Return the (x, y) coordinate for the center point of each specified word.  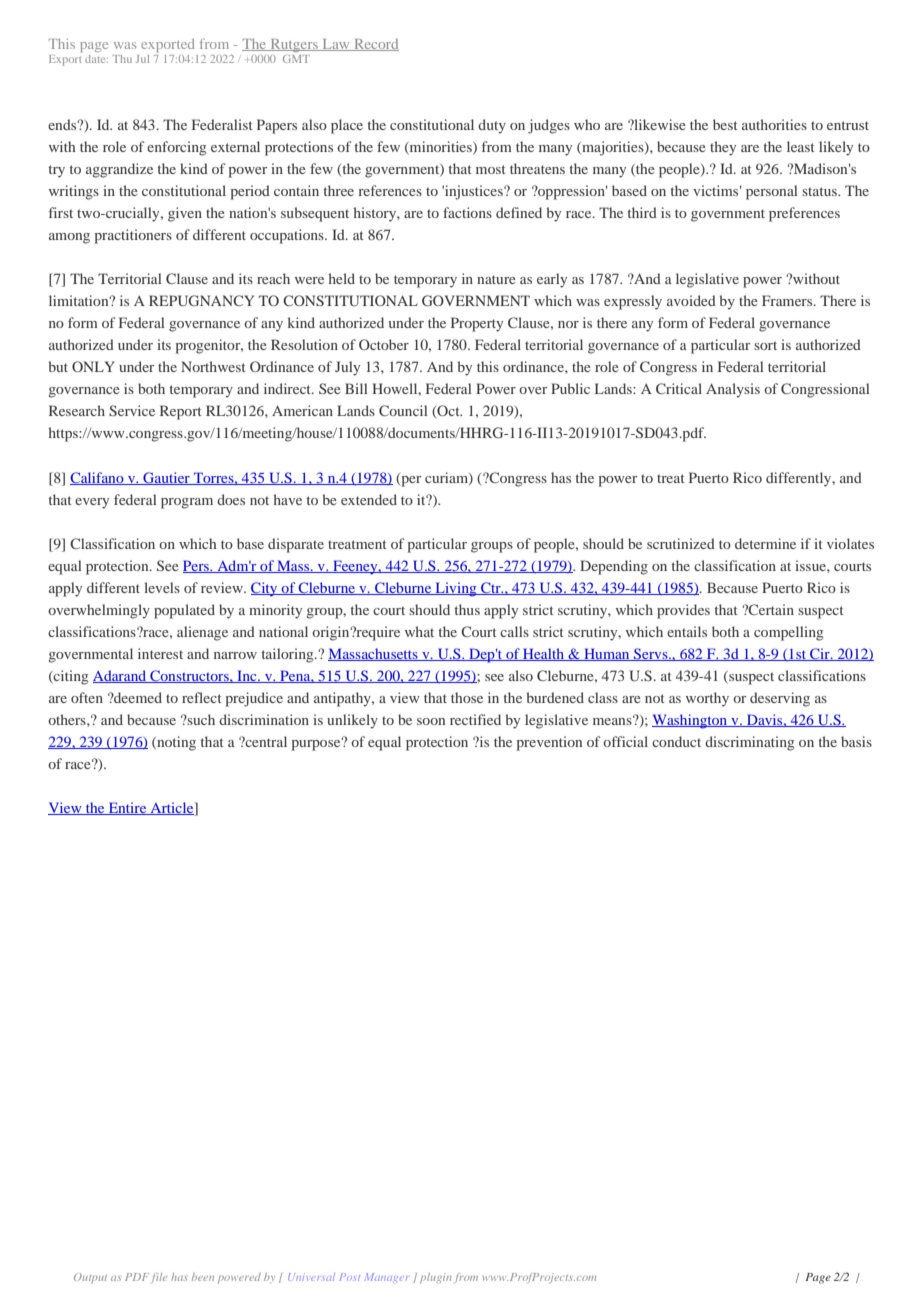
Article (172, 808)
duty (492, 126)
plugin (436, 1278)
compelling (788, 633)
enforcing (176, 148)
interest (160, 653)
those (467, 697)
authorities (774, 124)
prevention (549, 743)
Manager (387, 1277)
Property (477, 324)
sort (765, 345)
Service (132, 410)
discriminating (749, 743)
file (159, 1278)
